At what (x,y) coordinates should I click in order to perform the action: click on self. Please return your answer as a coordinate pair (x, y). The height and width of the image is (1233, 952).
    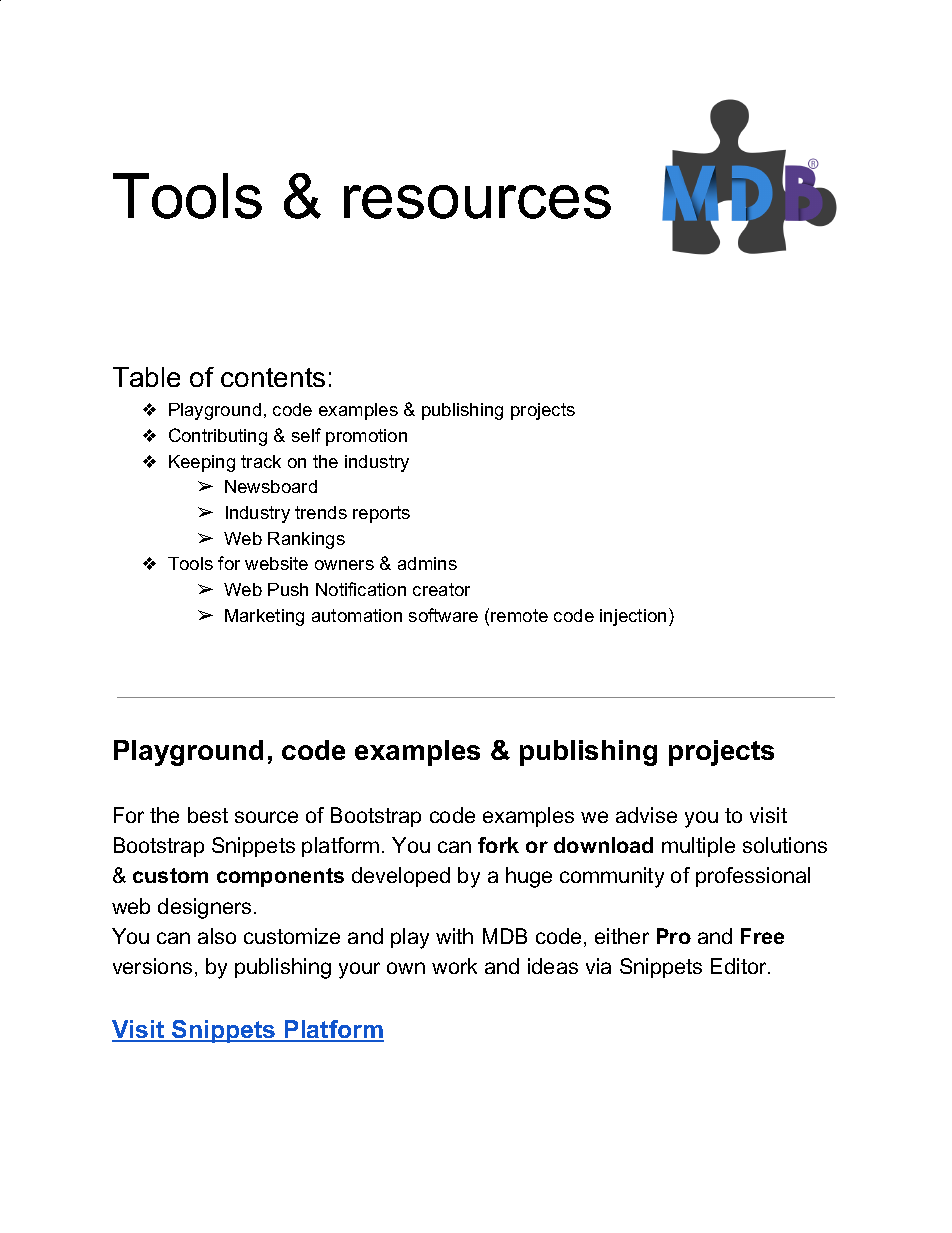
    Looking at the image, I should click on (306, 435).
